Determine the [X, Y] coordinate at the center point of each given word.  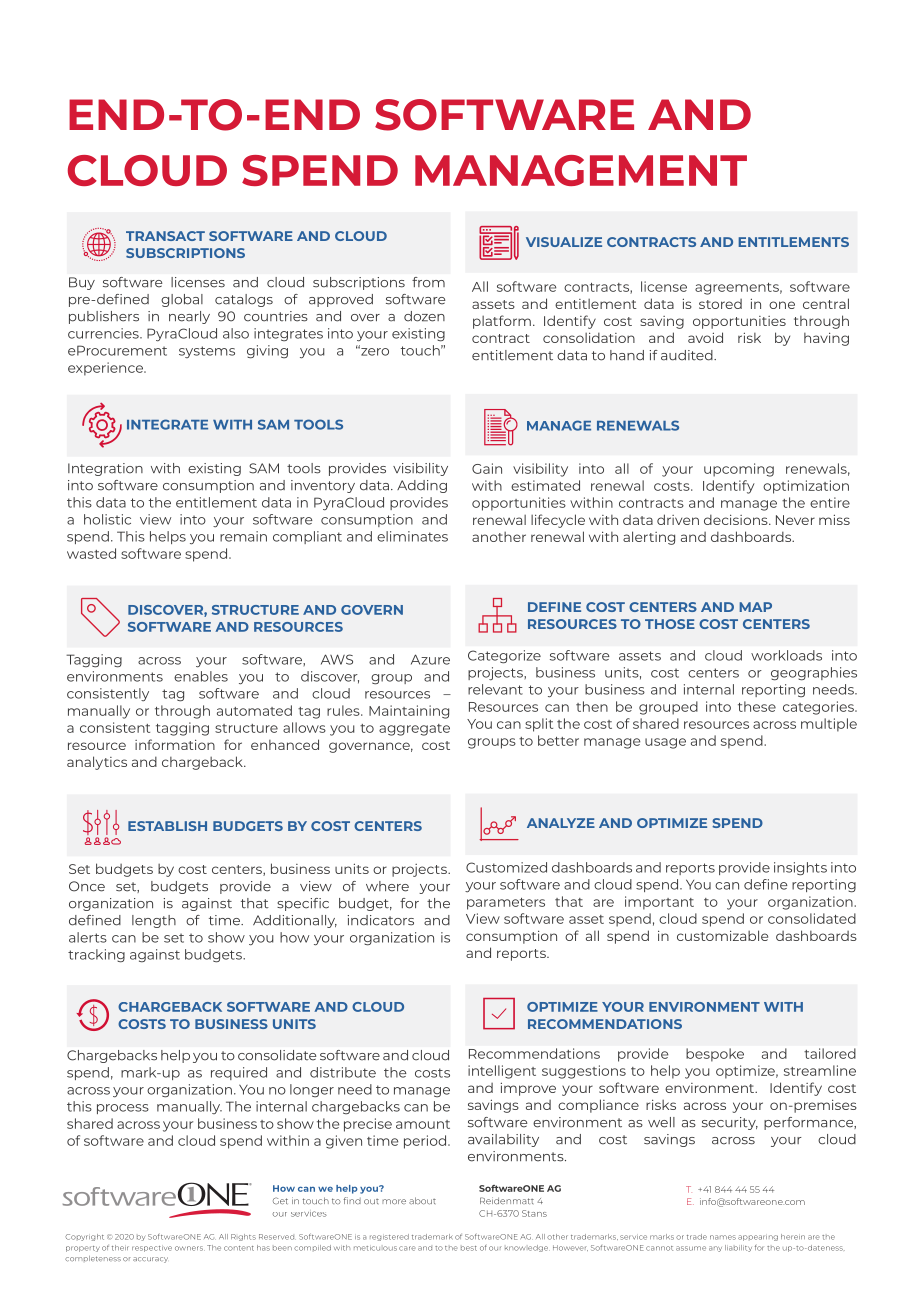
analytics [97, 763]
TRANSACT [165, 236]
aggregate [414, 730]
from [428, 282]
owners [190, 1248]
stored [720, 304]
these [757, 706]
